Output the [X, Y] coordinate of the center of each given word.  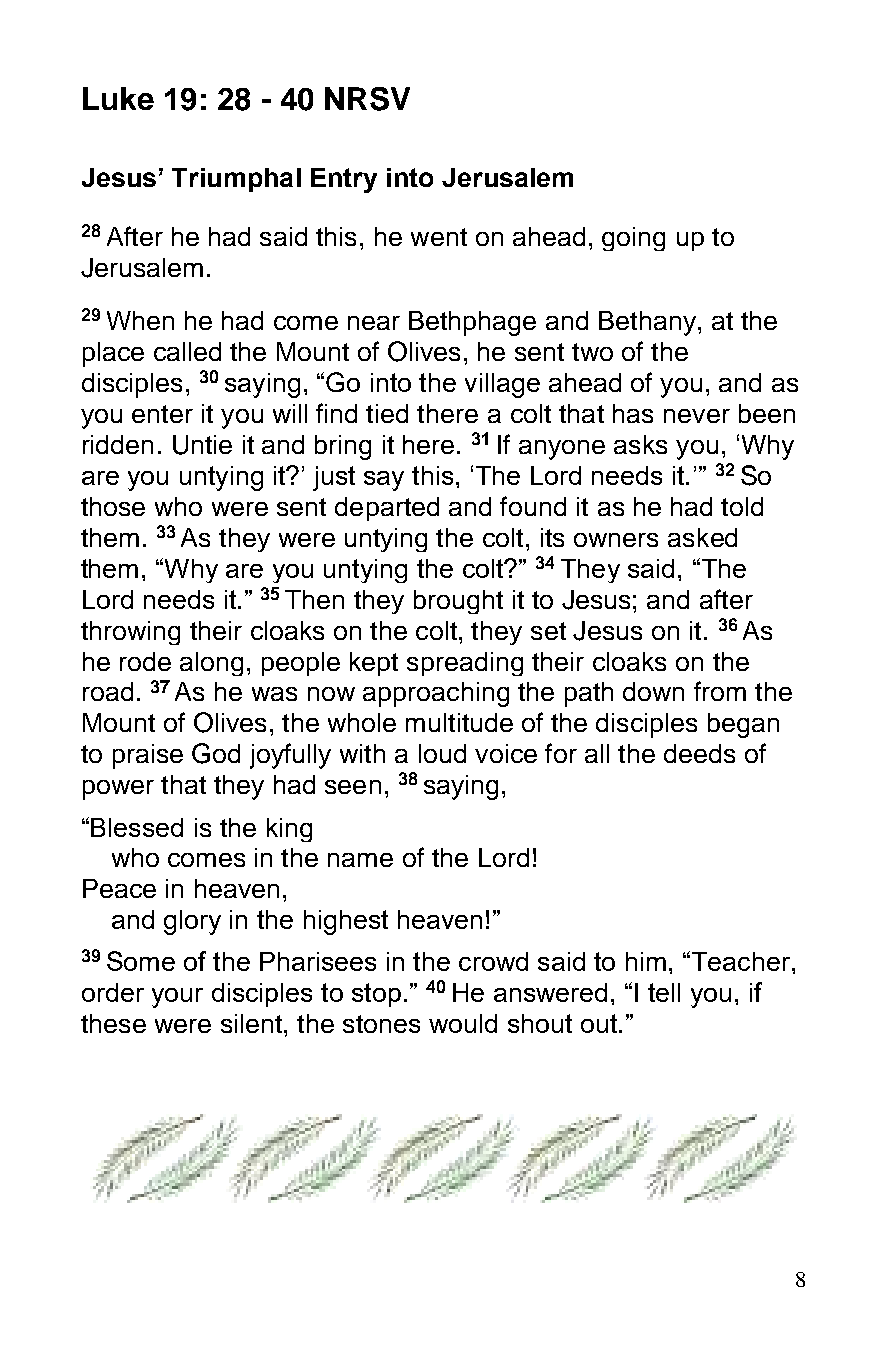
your [177, 998]
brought [458, 602]
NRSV [367, 99]
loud [442, 753]
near [374, 323]
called [187, 351]
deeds [699, 753]
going [633, 239]
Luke [118, 98]
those [113, 506]
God [216, 753]
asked [702, 537]
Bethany [647, 323]
